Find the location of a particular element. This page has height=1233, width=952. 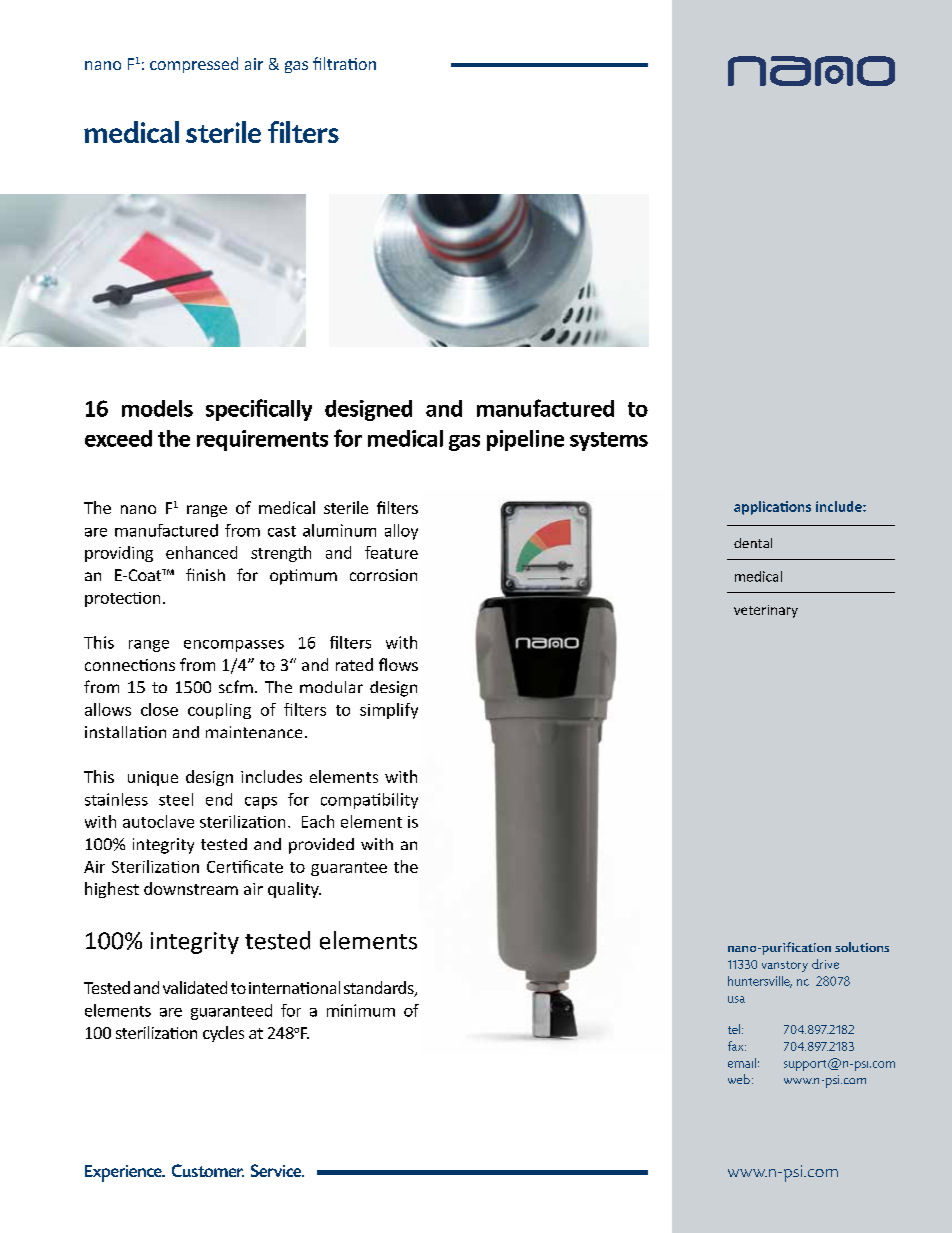

Customer is located at coordinates (208, 1170).
